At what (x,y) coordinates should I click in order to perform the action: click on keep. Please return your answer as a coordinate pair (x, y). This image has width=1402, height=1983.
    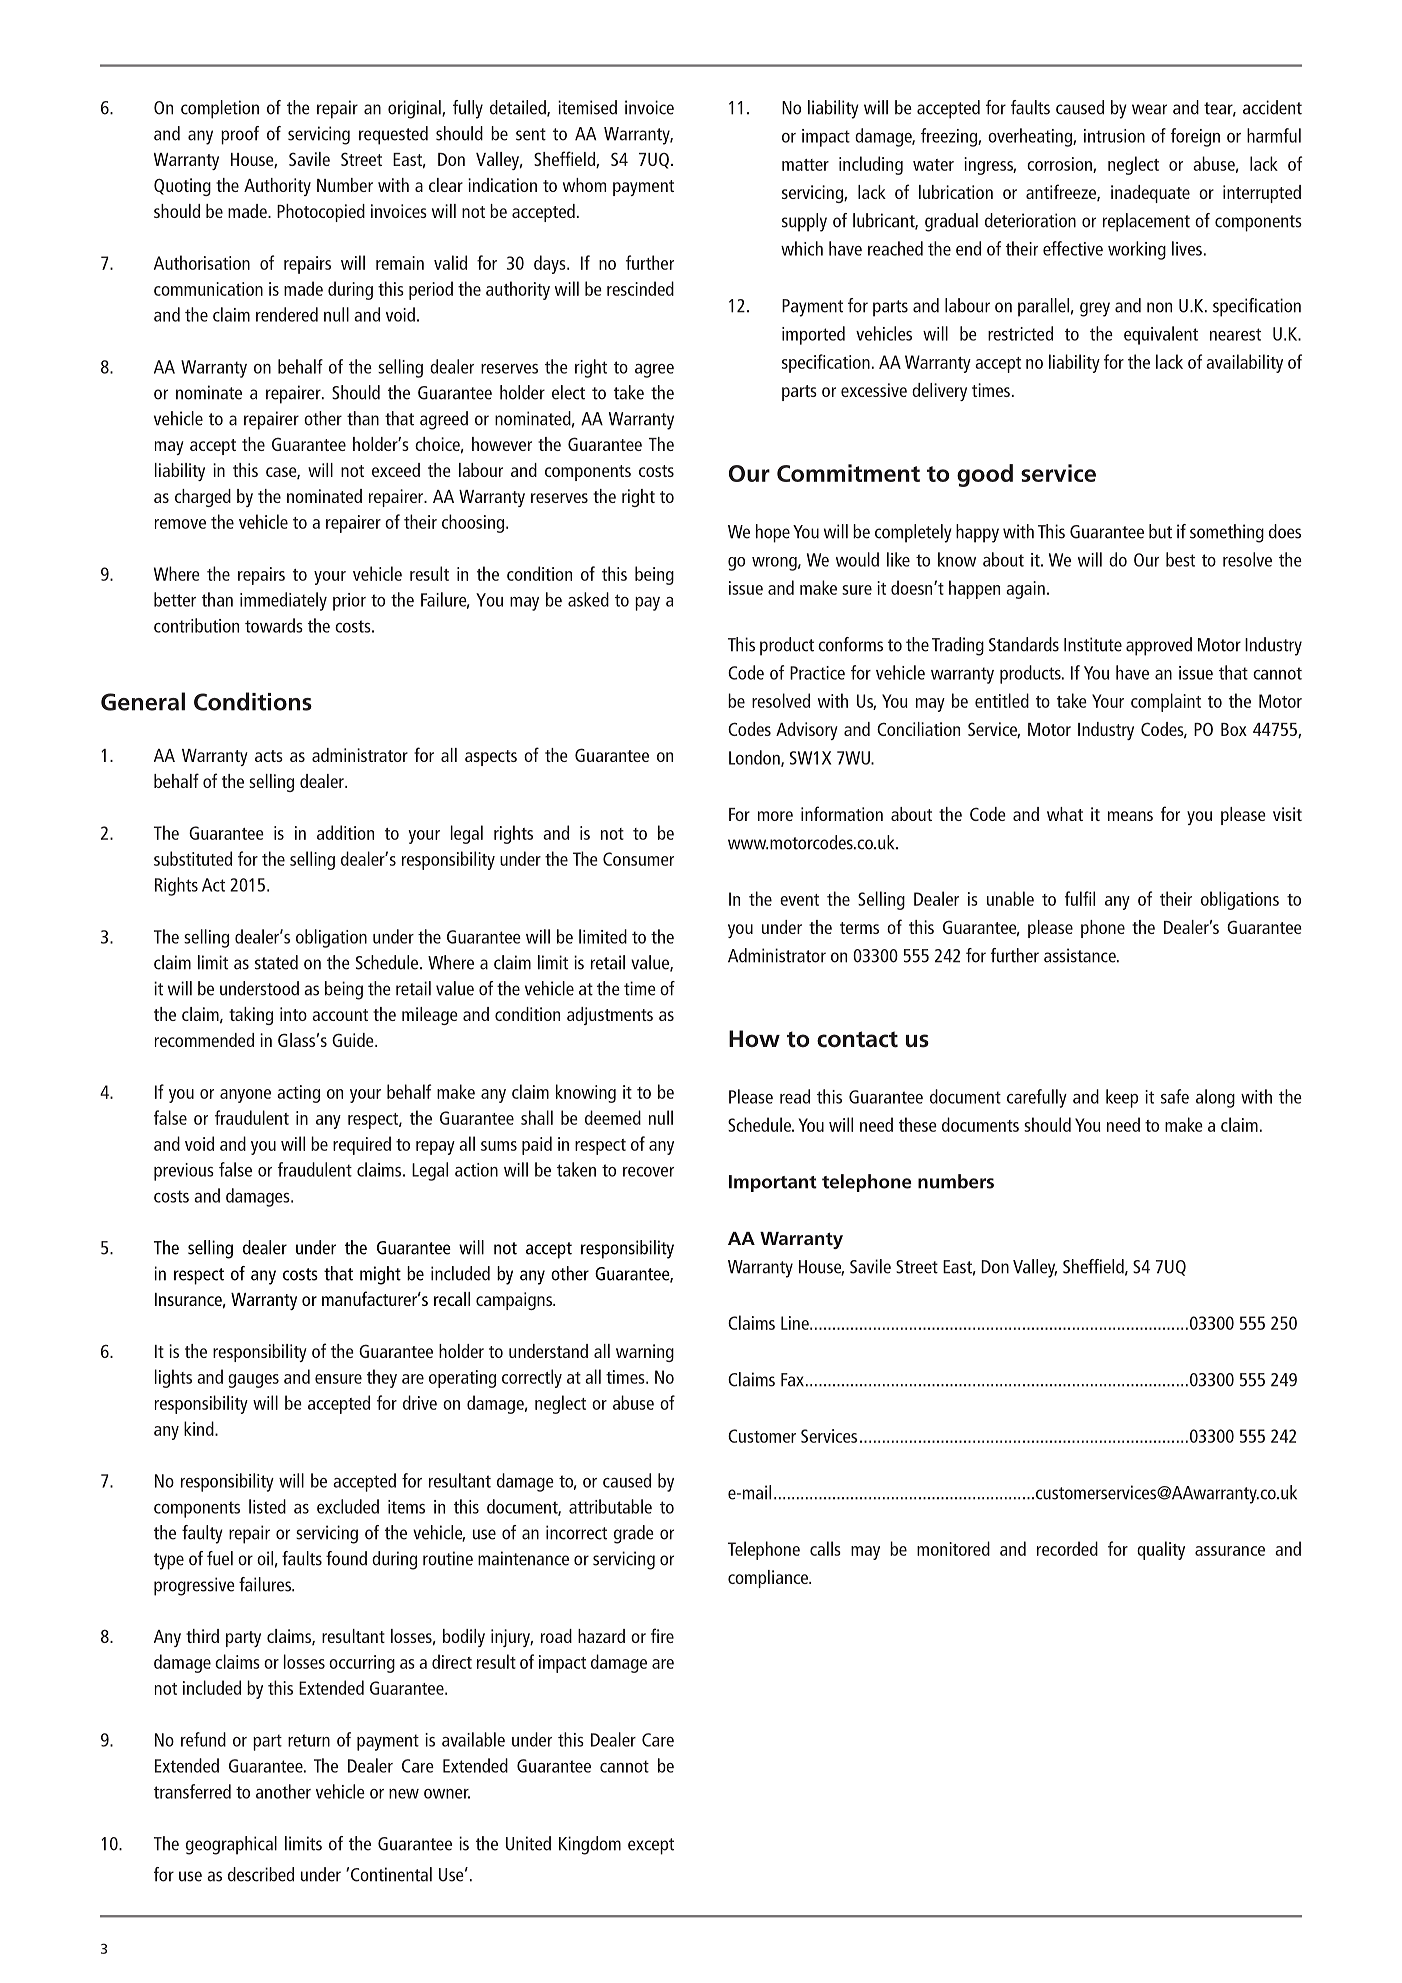
    Looking at the image, I should click on (1122, 1098).
